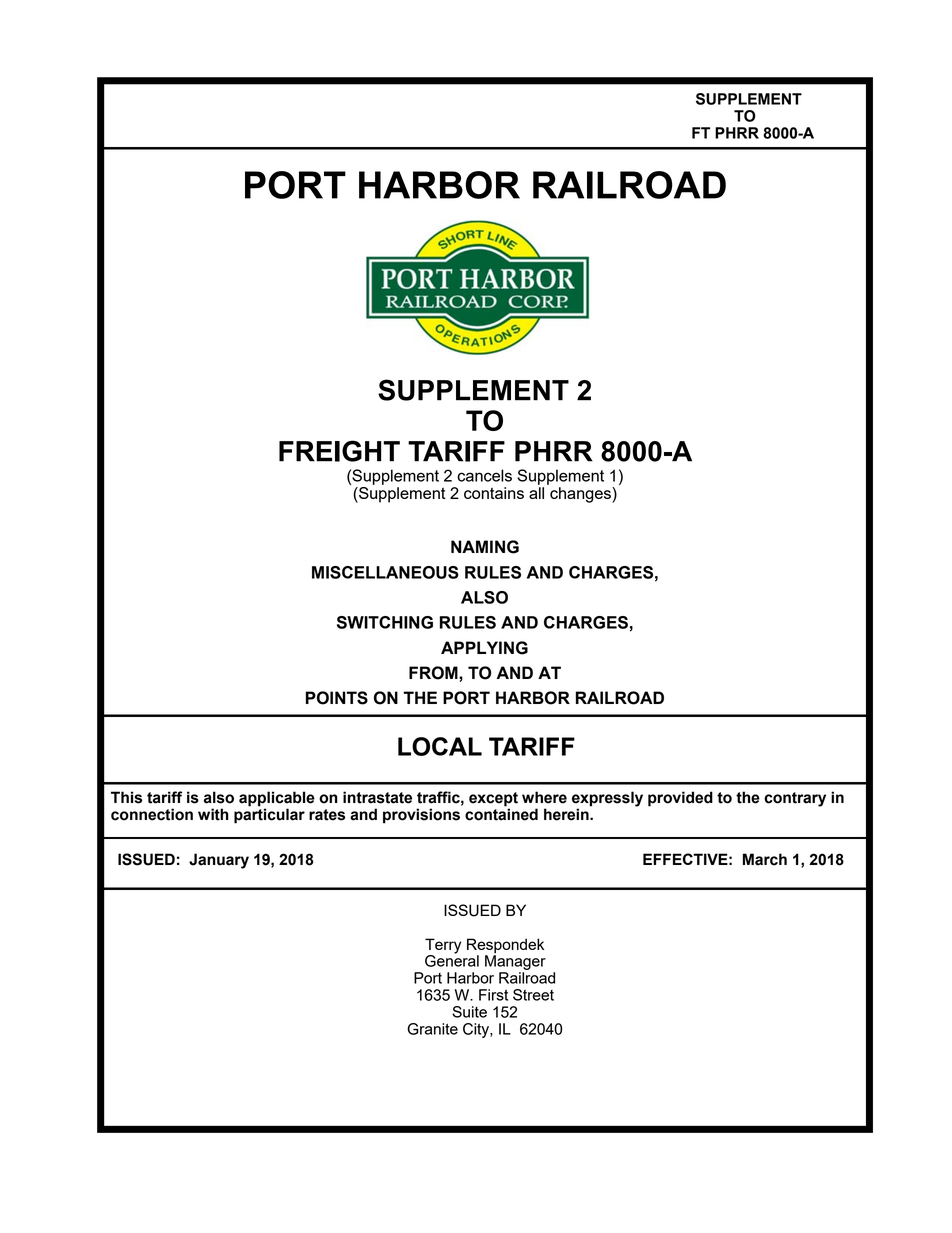 This document has width=952, height=1233. What do you see at coordinates (494, 493) in the document?
I see `contains` at bounding box center [494, 493].
